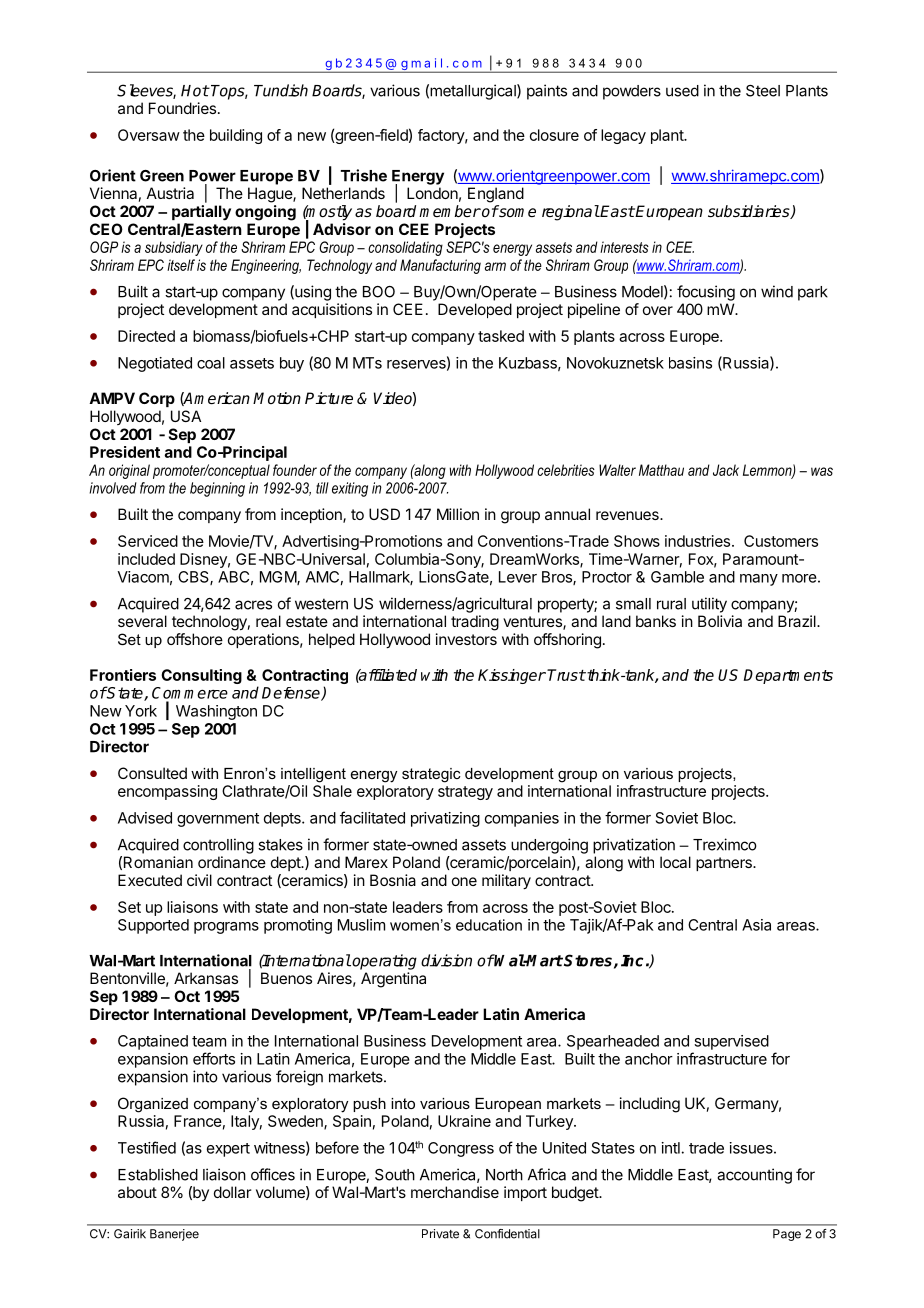  Describe the element at coordinates (167, 792) in the page. I see `encompassing` at that location.
